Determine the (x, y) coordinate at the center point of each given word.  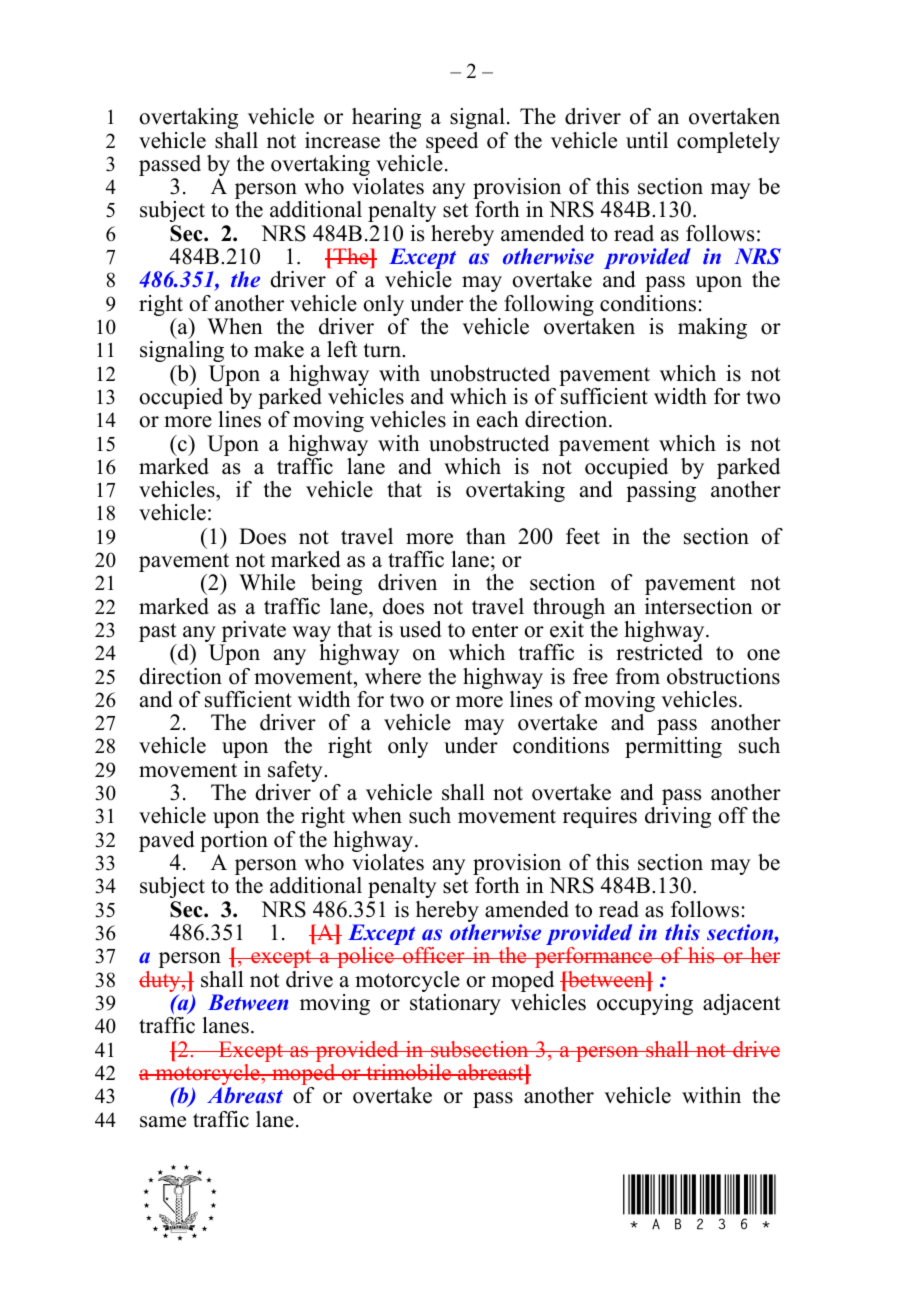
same (163, 1122)
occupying (645, 1004)
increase (342, 140)
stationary (455, 1004)
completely (728, 142)
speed (452, 142)
